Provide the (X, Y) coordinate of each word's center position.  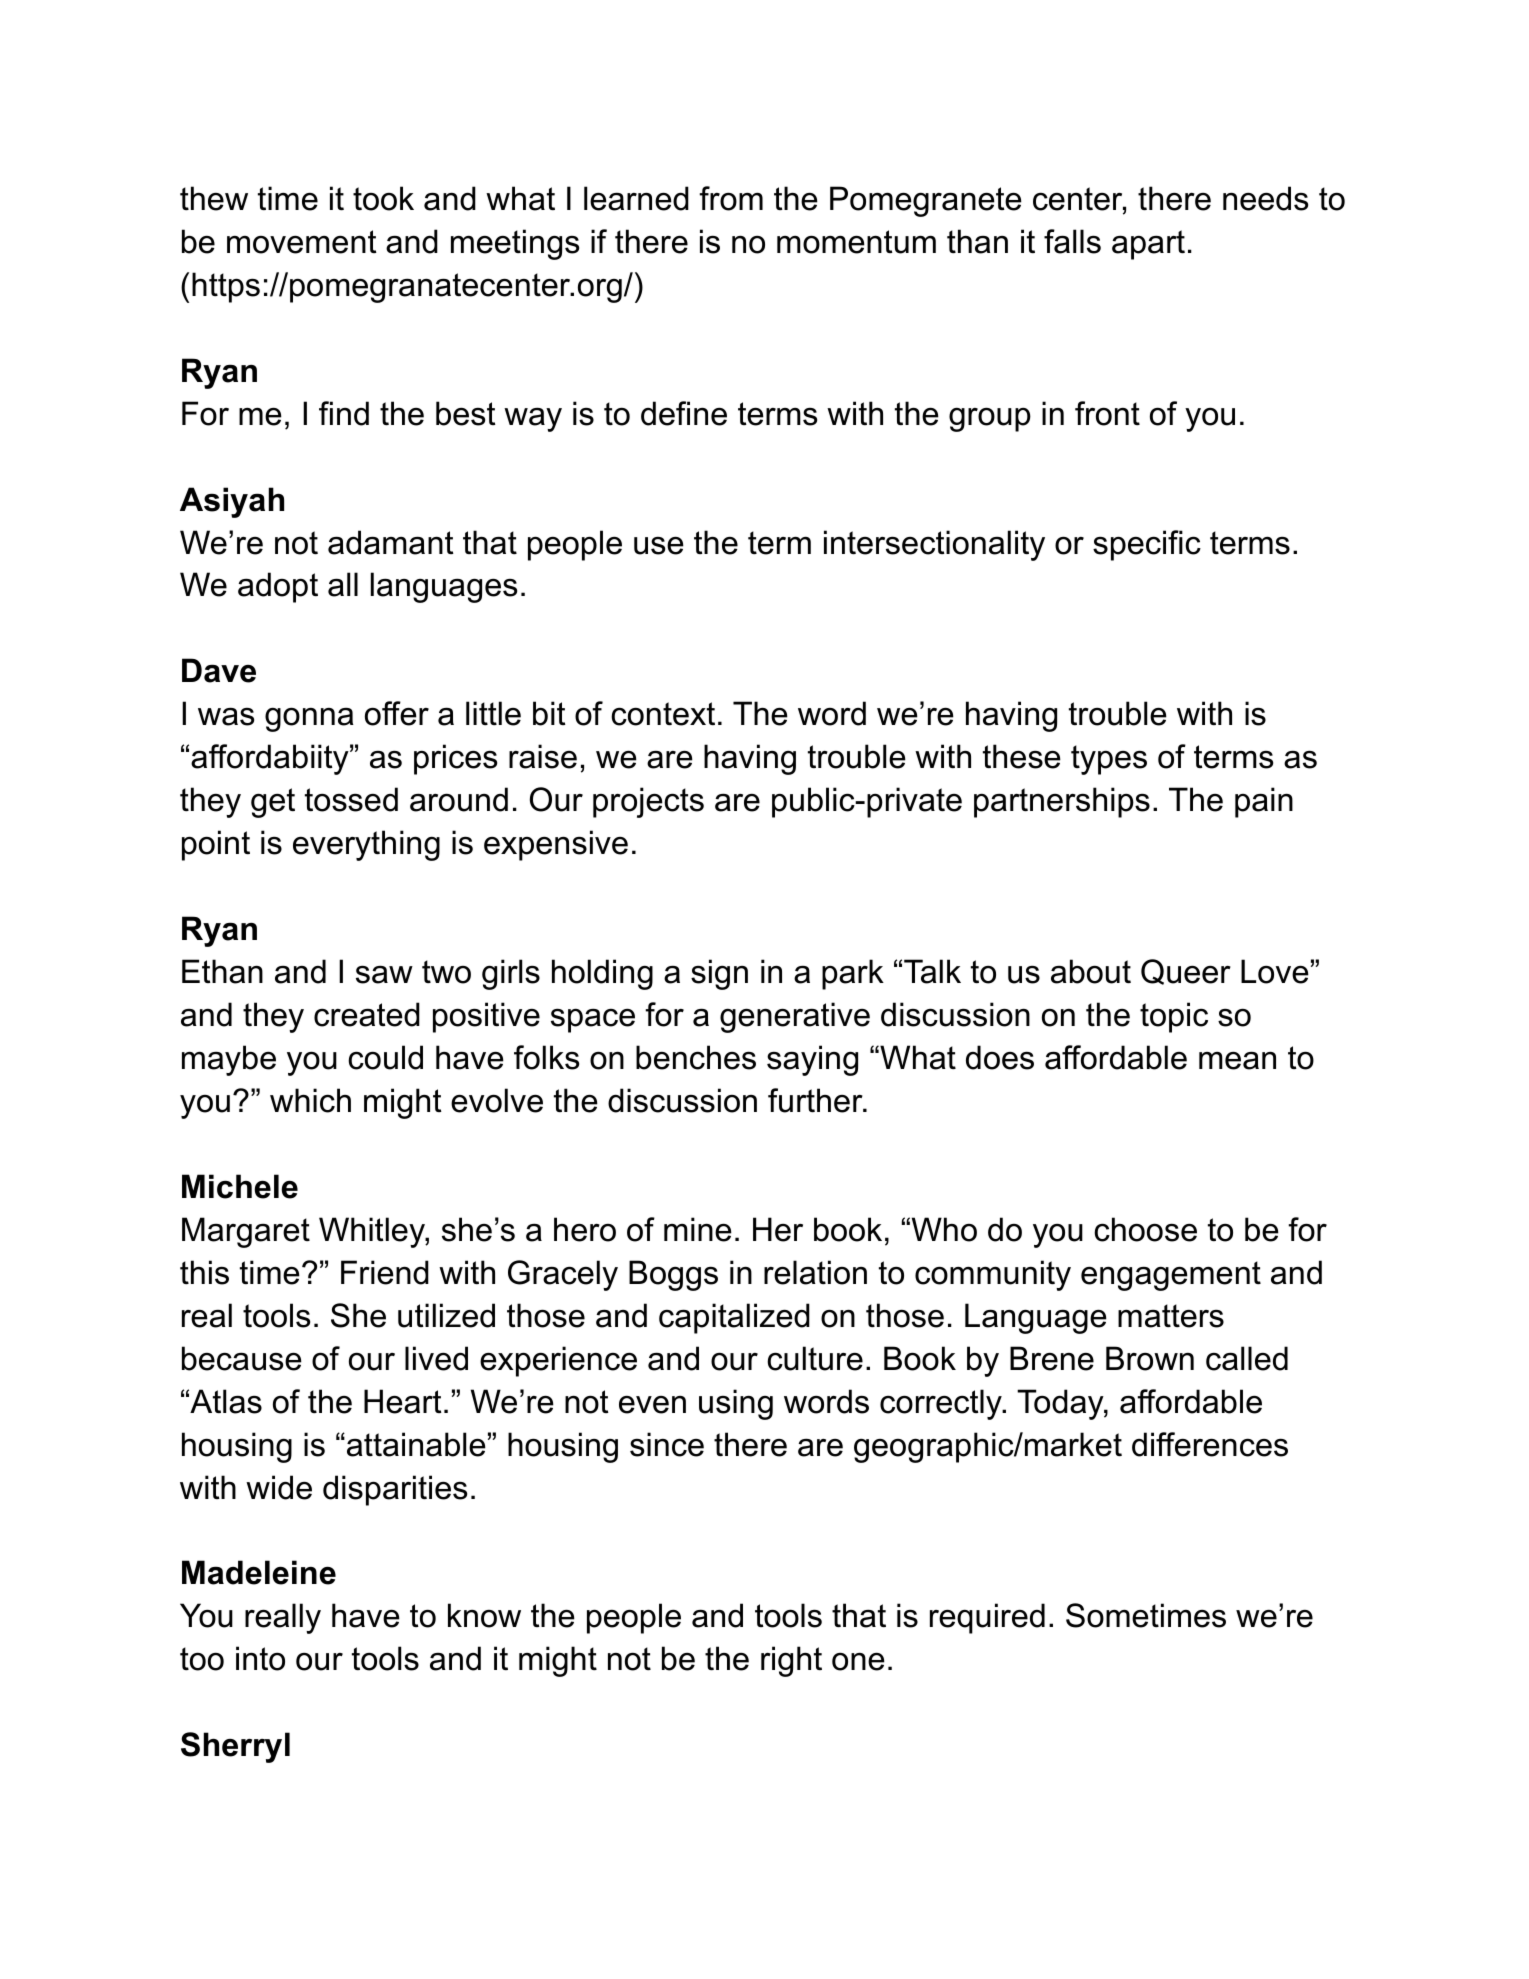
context (663, 714)
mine (698, 1229)
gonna (309, 719)
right (791, 1661)
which (310, 1100)
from (731, 198)
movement (302, 242)
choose (1145, 1229)
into (260, 1658)
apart (1148, 245)
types (1109, 760)
